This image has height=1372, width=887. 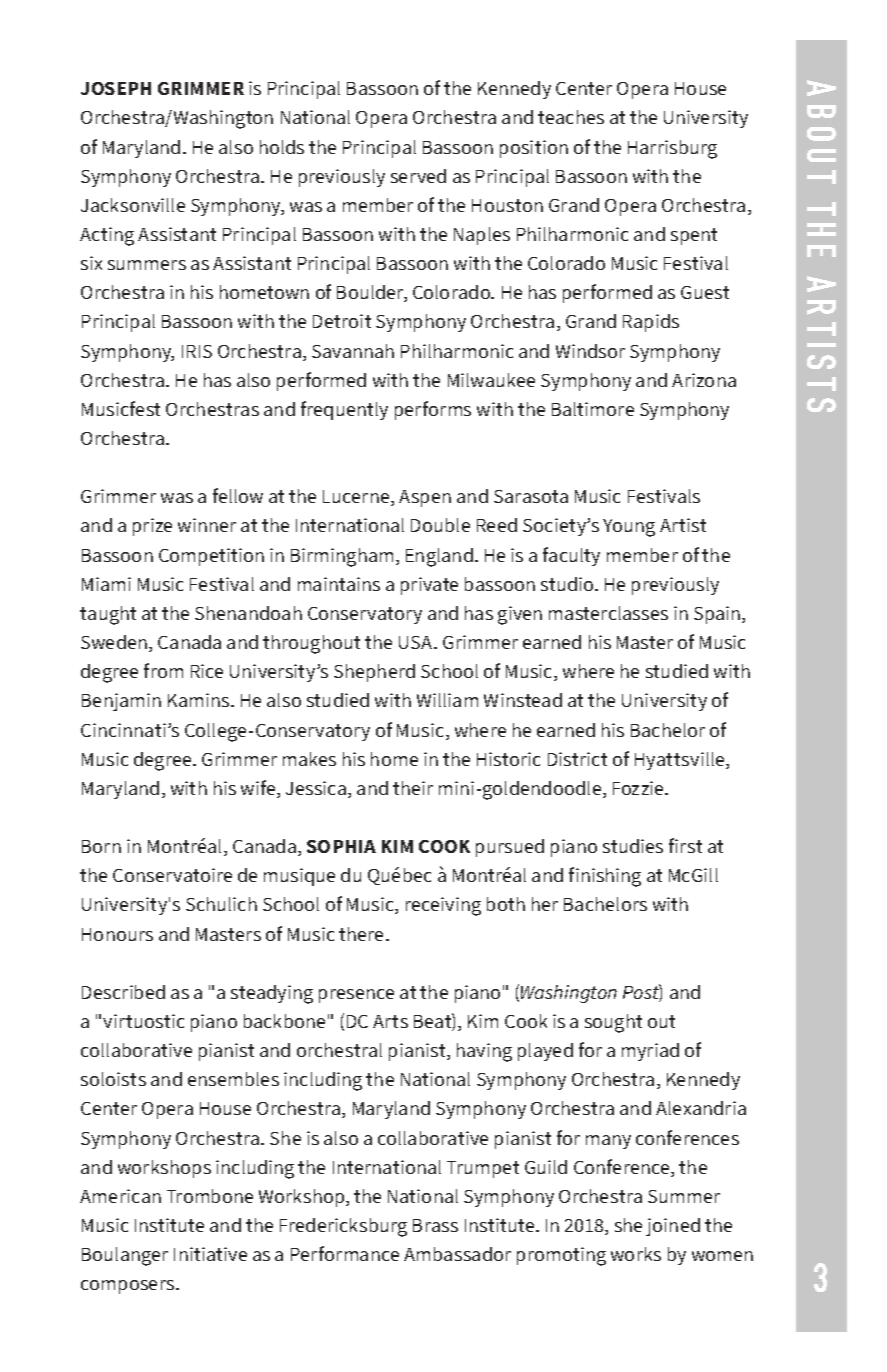 What do you see at coordinates (418, 176) in the image?
I see `served` at bounding box center [418, 176].
